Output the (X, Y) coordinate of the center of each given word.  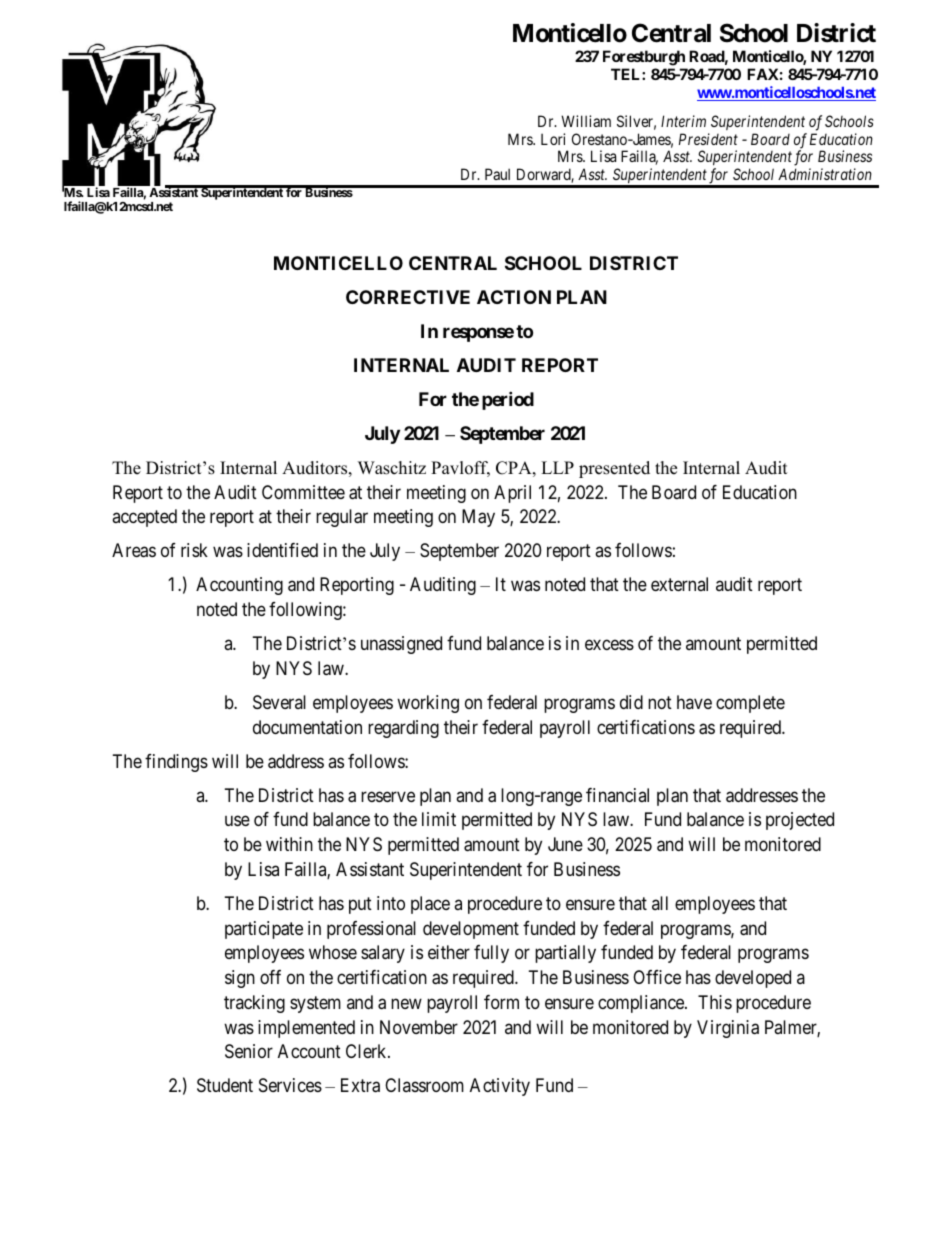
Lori (553, 139)
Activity (500, 1087)
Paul (497, 174)
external (679, 584)
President (708, 139)
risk (194, 550)
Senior (249, 1051)
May (478, 518)
